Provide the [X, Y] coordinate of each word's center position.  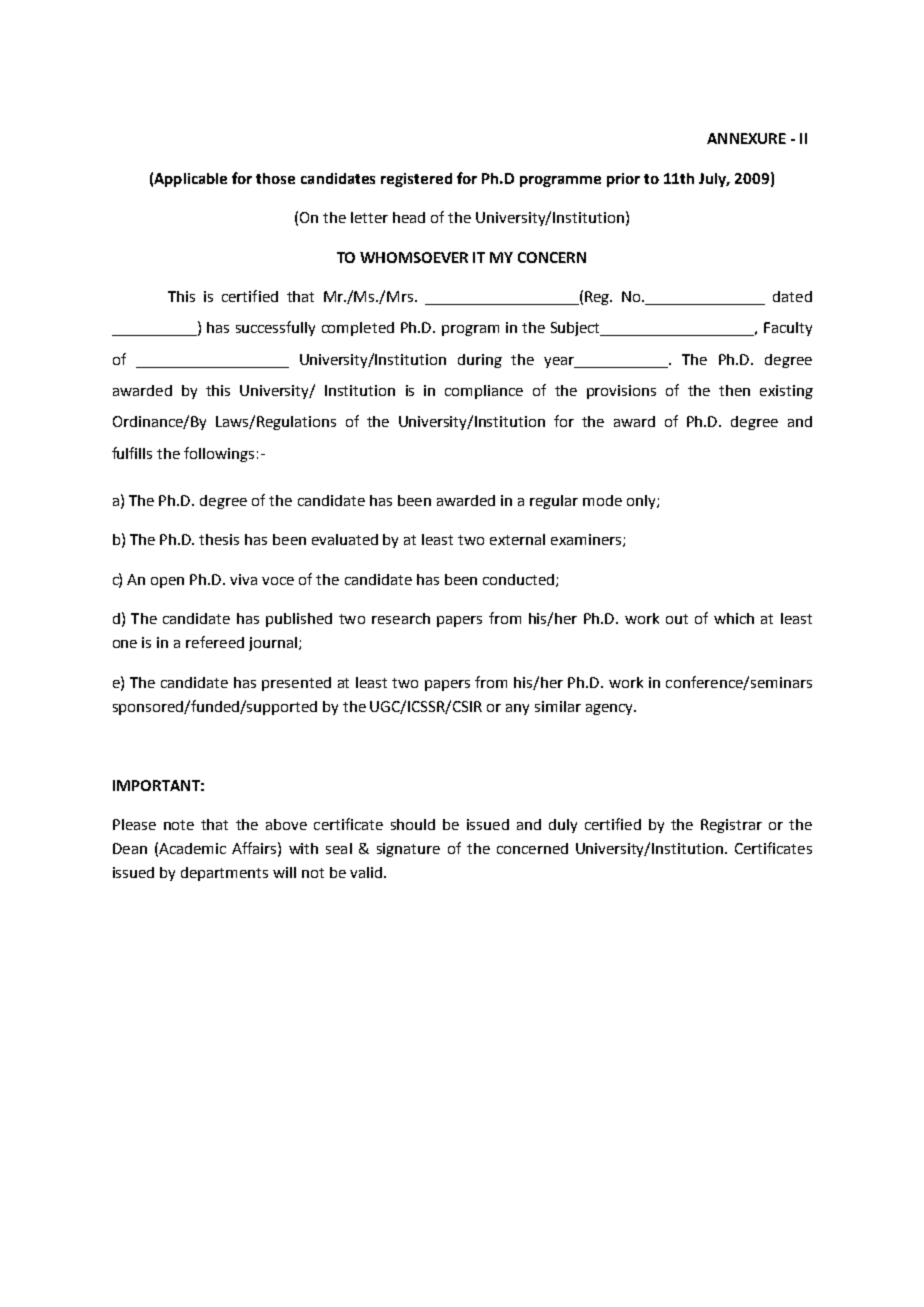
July [714, 180]
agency [610, 709]
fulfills [132, 453]
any [517, 709]
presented [296, 684]
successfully [275, 328]
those [275, 178]
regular [554, 502]
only [642, 502]
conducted [520, 580]
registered [416, 180]
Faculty [788, 329]
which [734, 618]
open [167, 582]
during [480, 361]
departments [224, 874]
